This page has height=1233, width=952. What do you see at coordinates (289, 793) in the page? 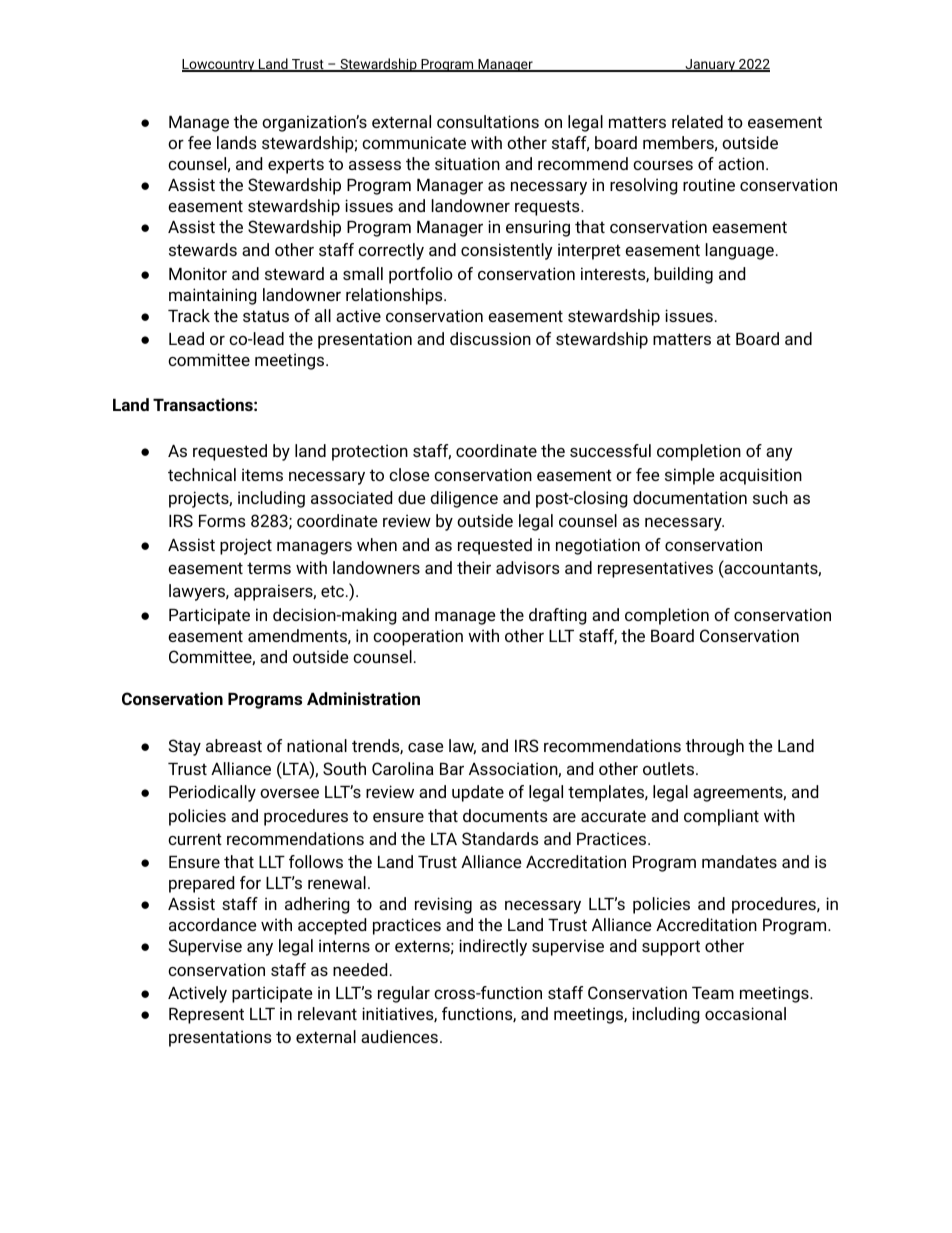
I see `oversee` at bounding box center [289, 793].
